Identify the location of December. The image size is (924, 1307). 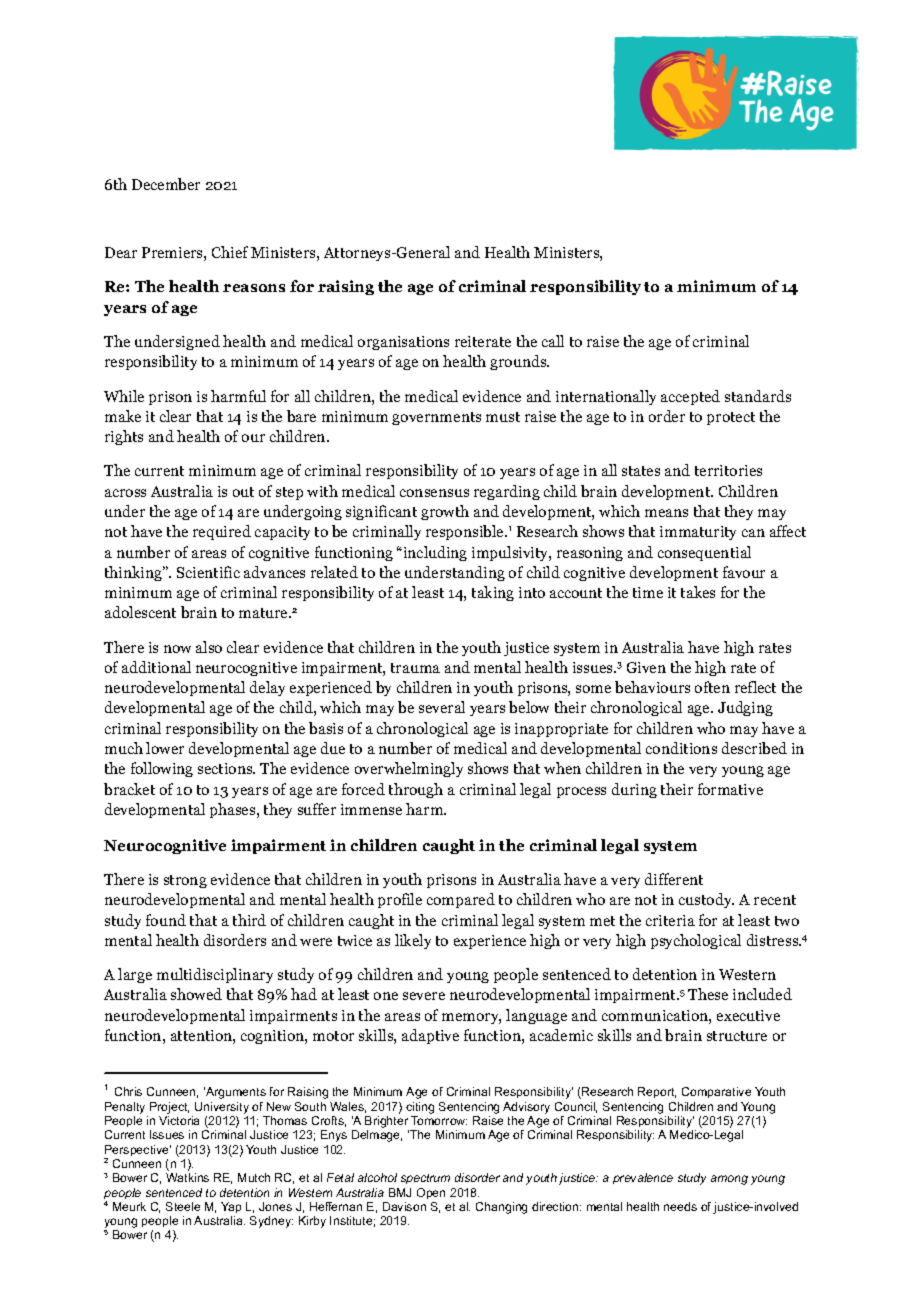
(166, 184).
